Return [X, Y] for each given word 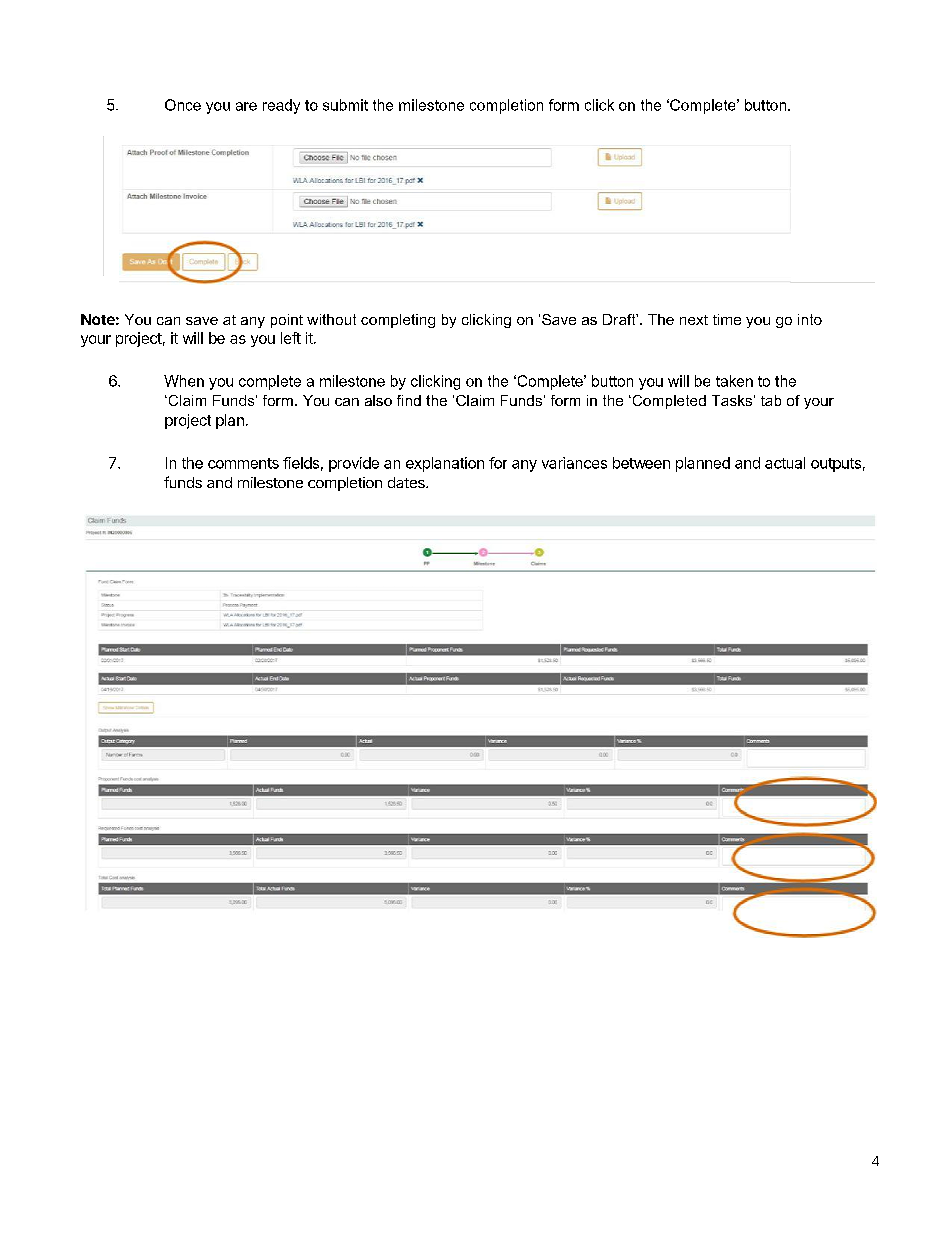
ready [281, 106]
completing [398, 321]
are [246, 106]
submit [345, 105]
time [727, 319]
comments [243, 463]
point [287, 321]
